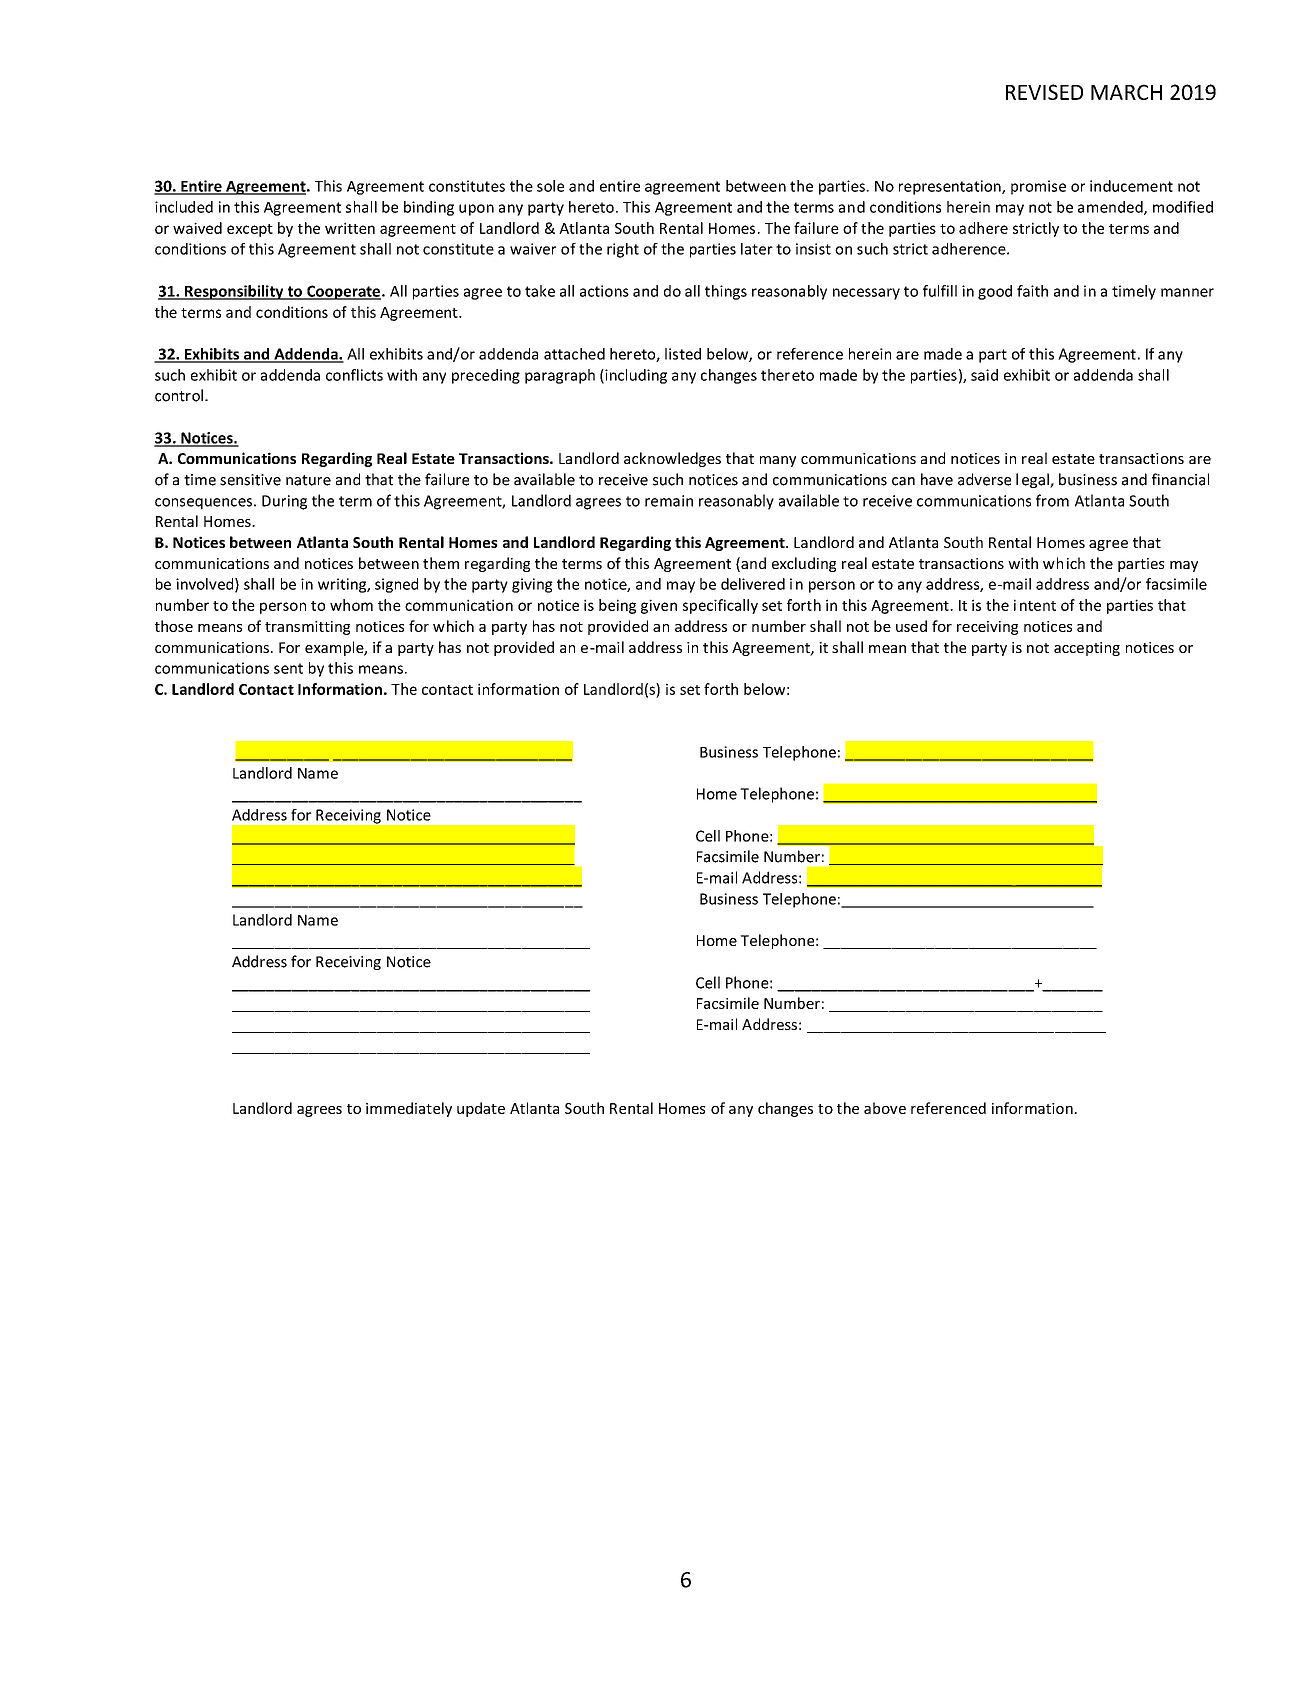 This page has height=1699, width=1313. Describe the element at coordinates (659, 606) in the page. I see `given` at that location.
